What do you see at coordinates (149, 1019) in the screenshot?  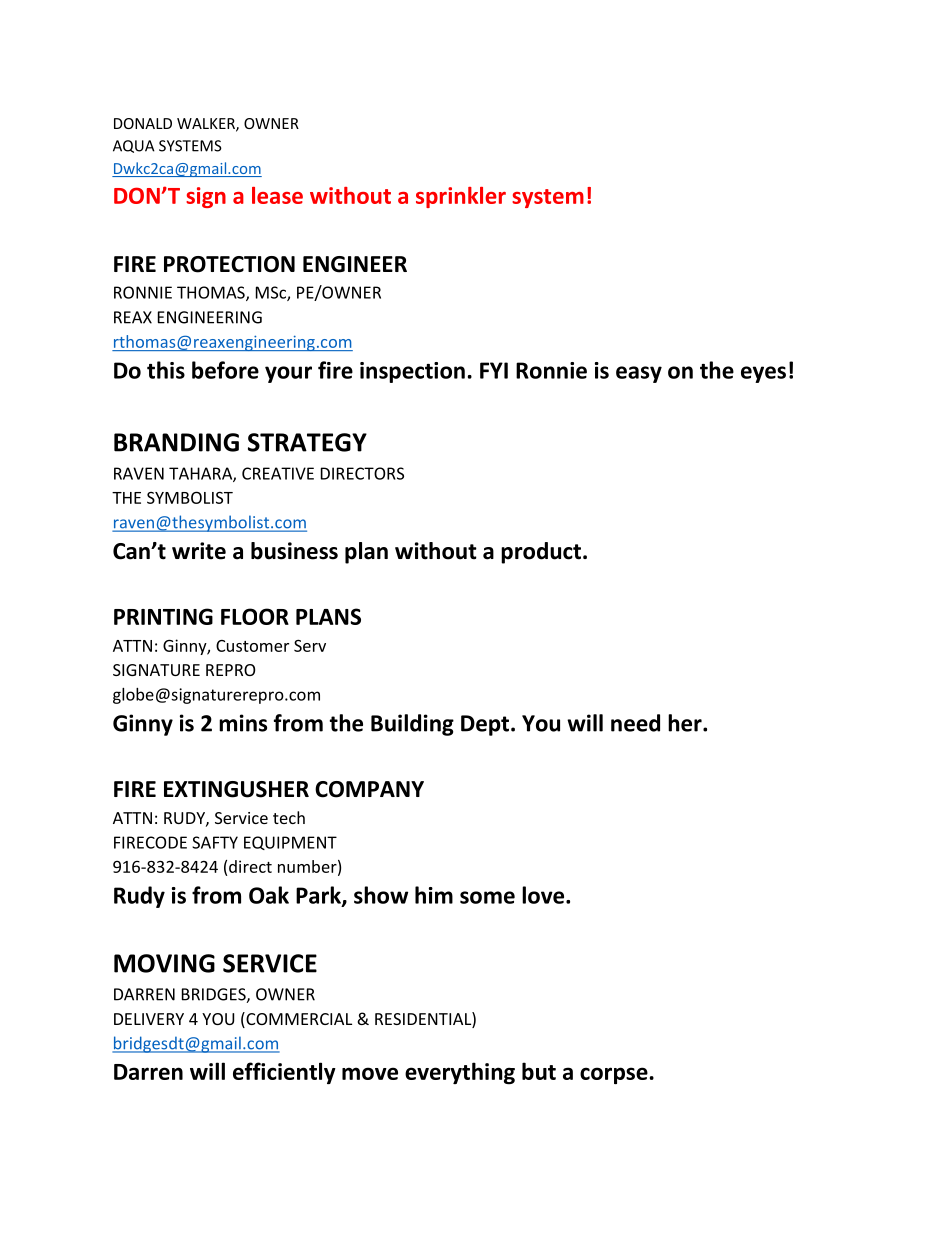 I see `DELIVERY` at bounding box center [149, 1019].
